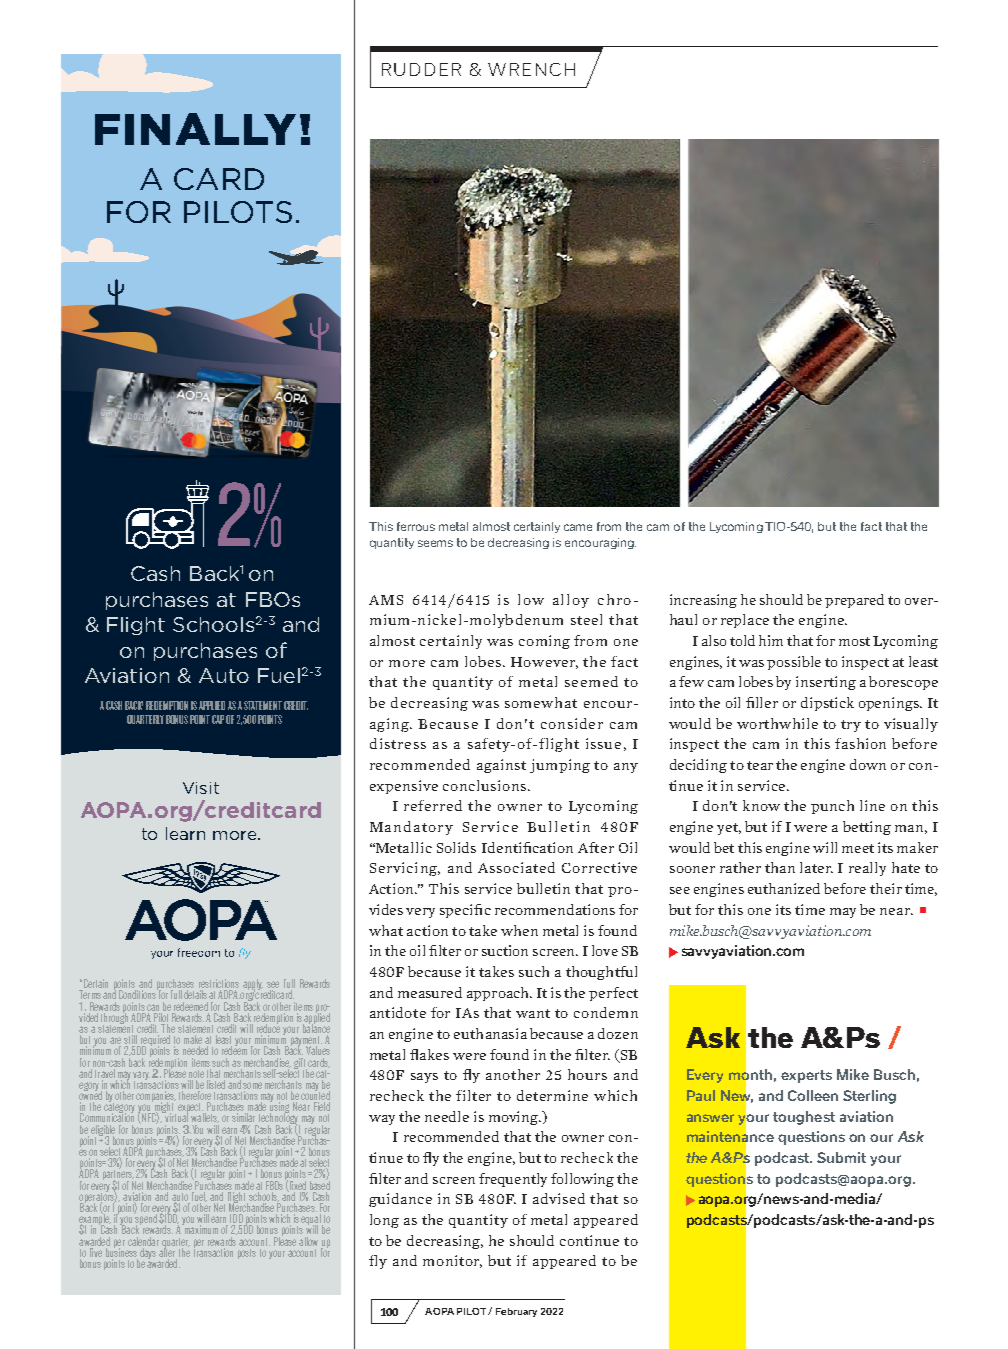 This page has height=1349, width=1008. What do you see at coordinates (832, 807) in the page?
I see `punch` at bounding box center [832, 807].
